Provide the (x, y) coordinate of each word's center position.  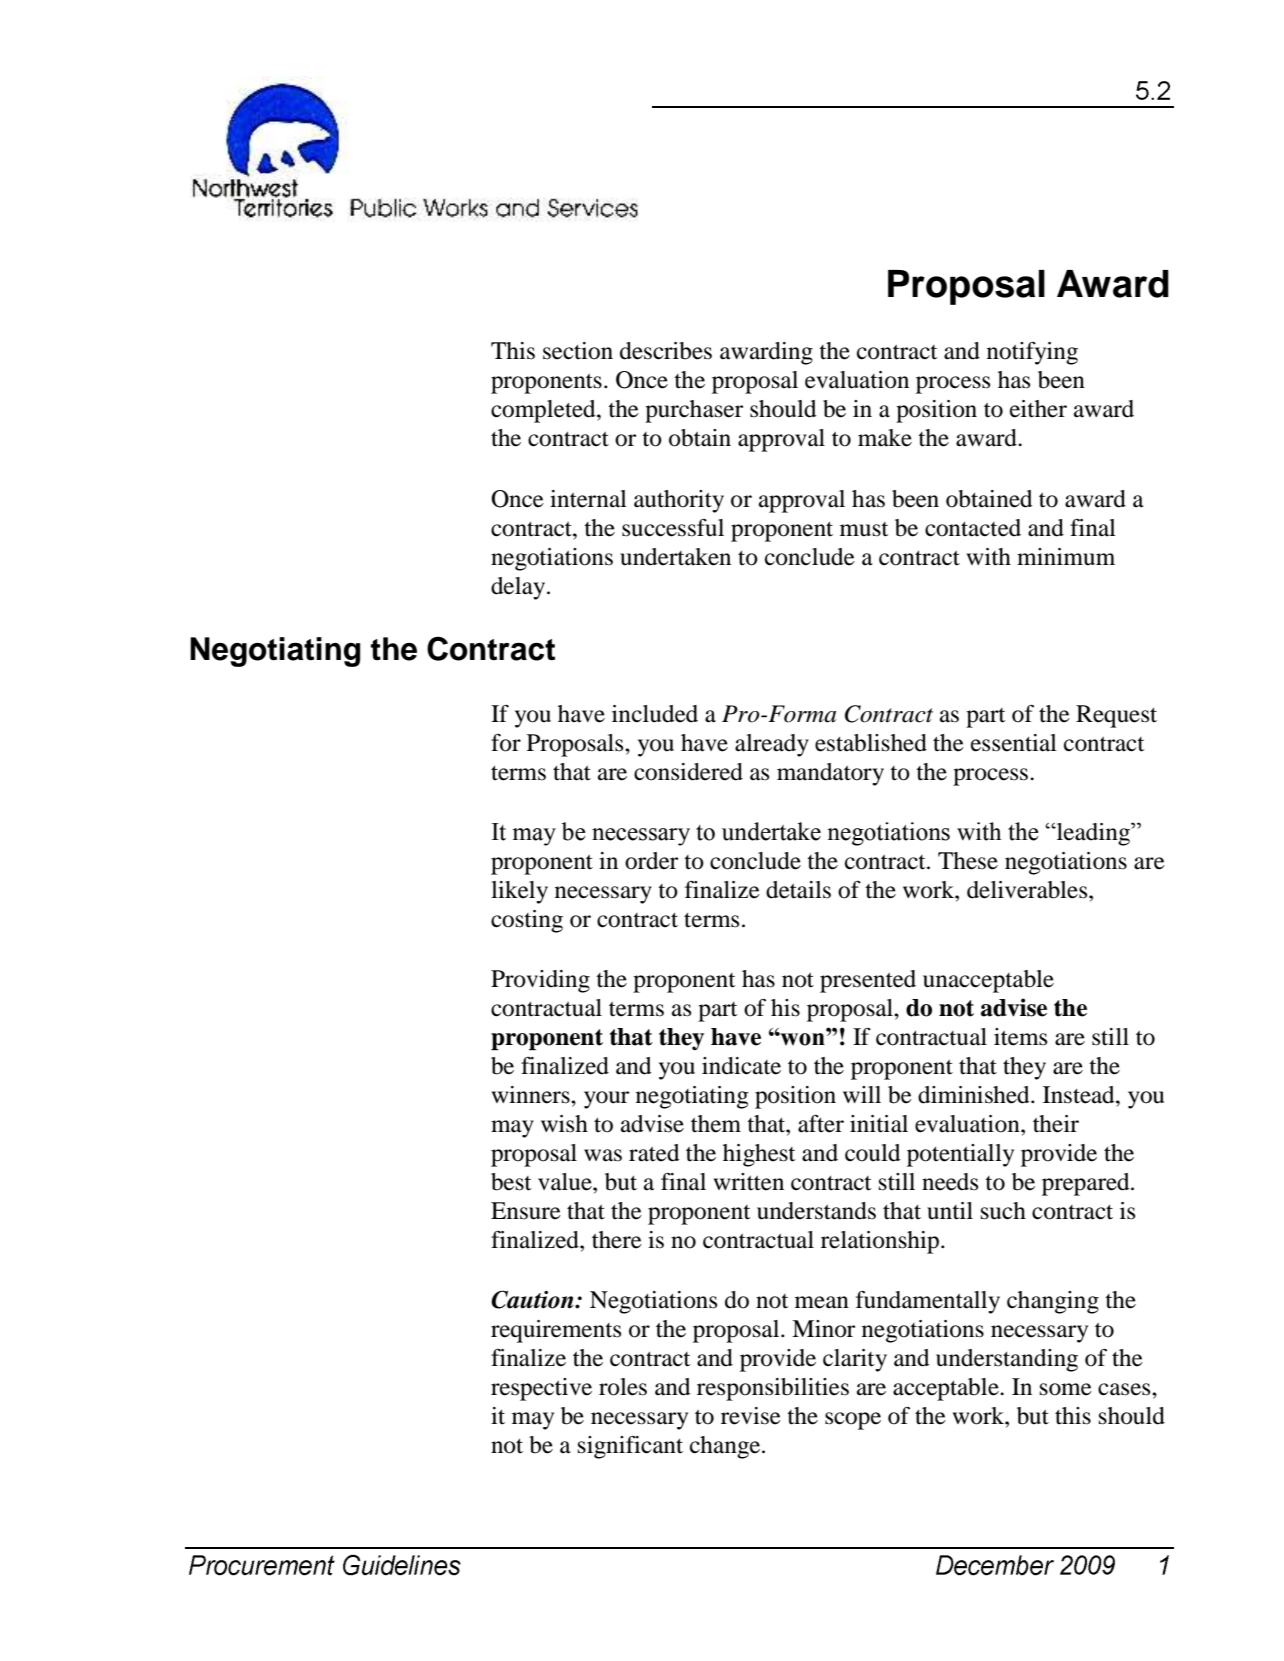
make (885, 438)
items (1020, 1037)
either (1038, 409)
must (864, 529)
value (566, 1182)
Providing (540, 981)
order (651, 861)
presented (868, 981)
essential (1014, 743)
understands (816, 1211)
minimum (1066, 557)
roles (623, 1387)
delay (519, 588)
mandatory (830, 774)
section (578, 351)
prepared (1087, 1184)
